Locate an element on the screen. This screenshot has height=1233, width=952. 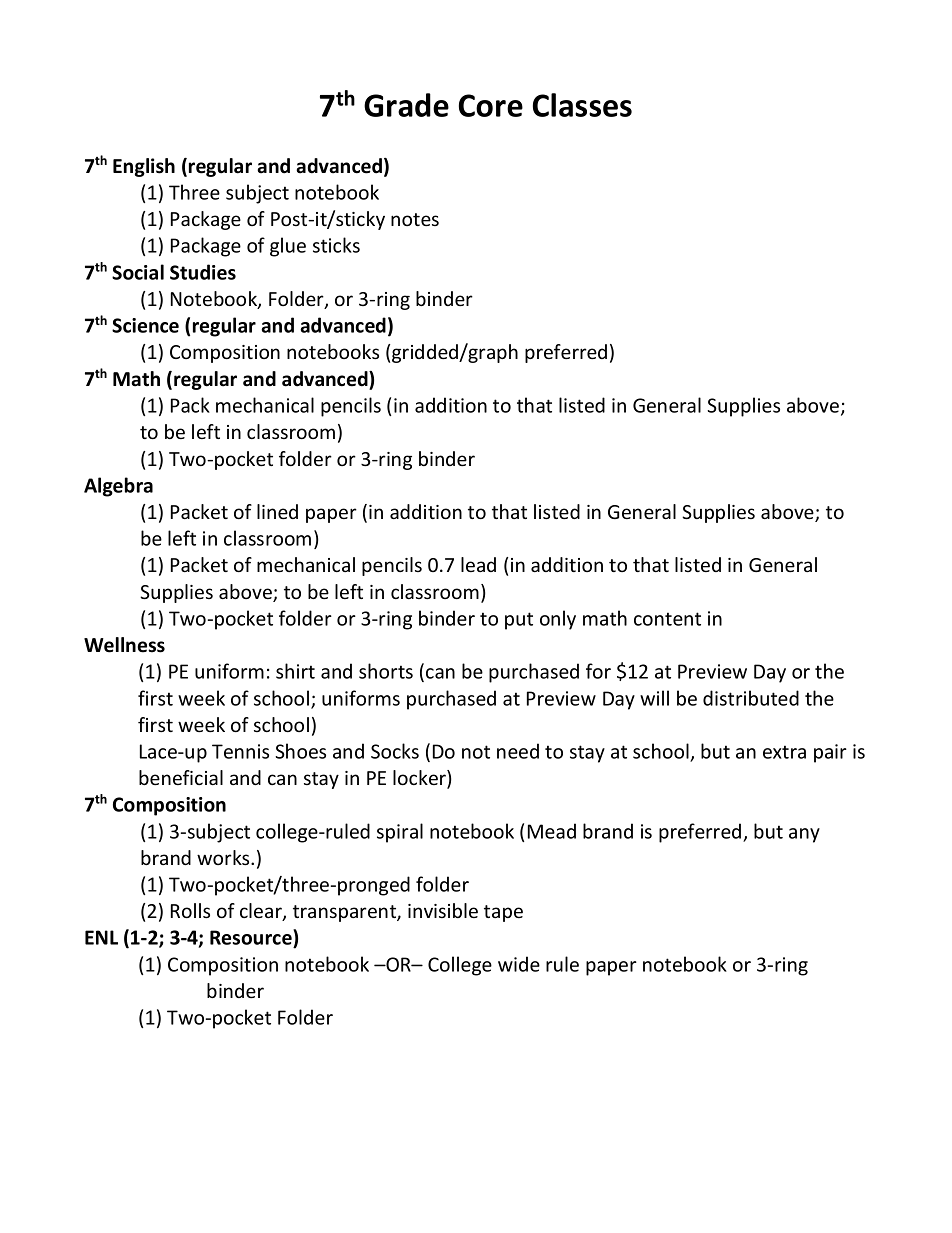
invisible is located at coordinates (443, 910).
